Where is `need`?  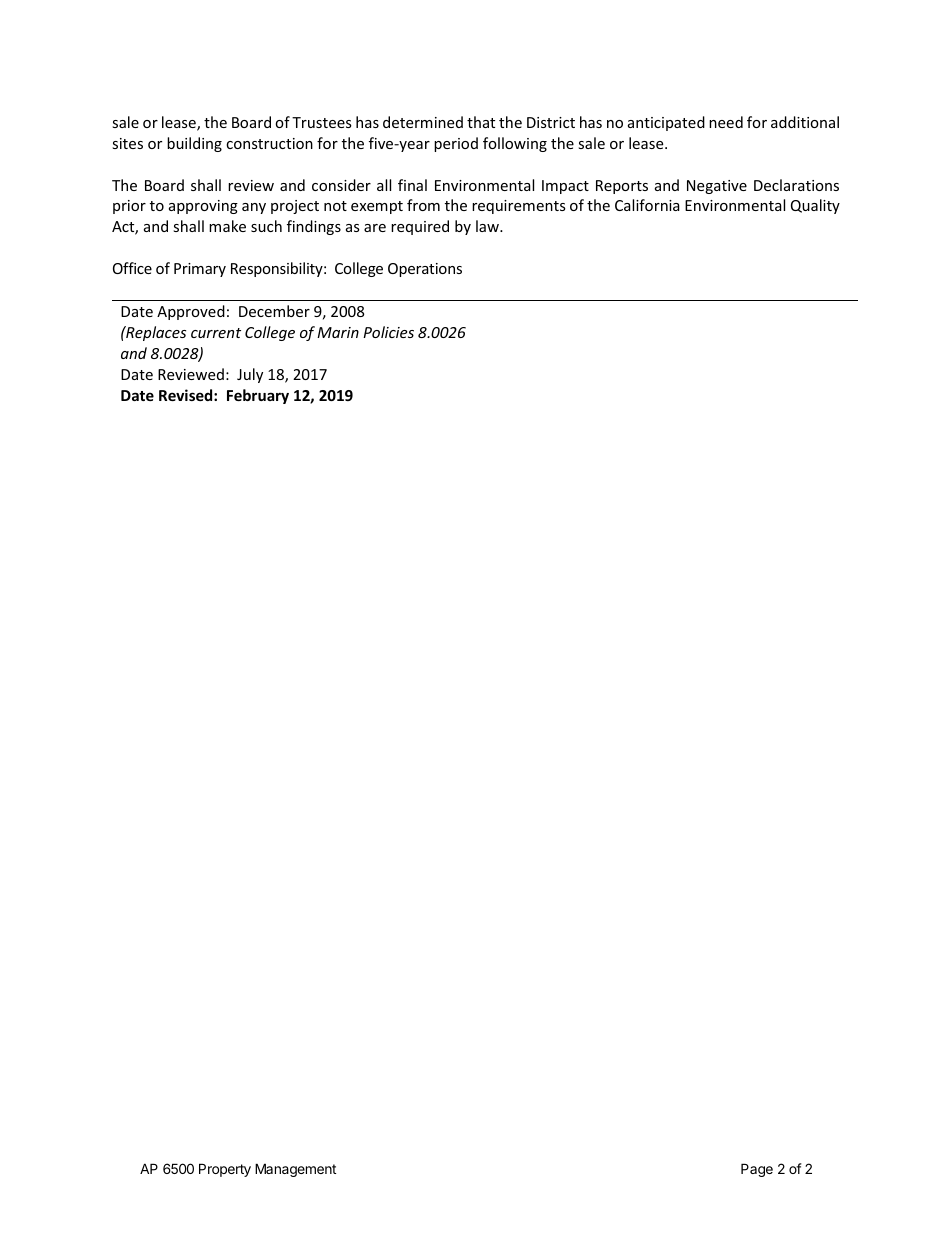 need is located at coordinates (726, 122).
